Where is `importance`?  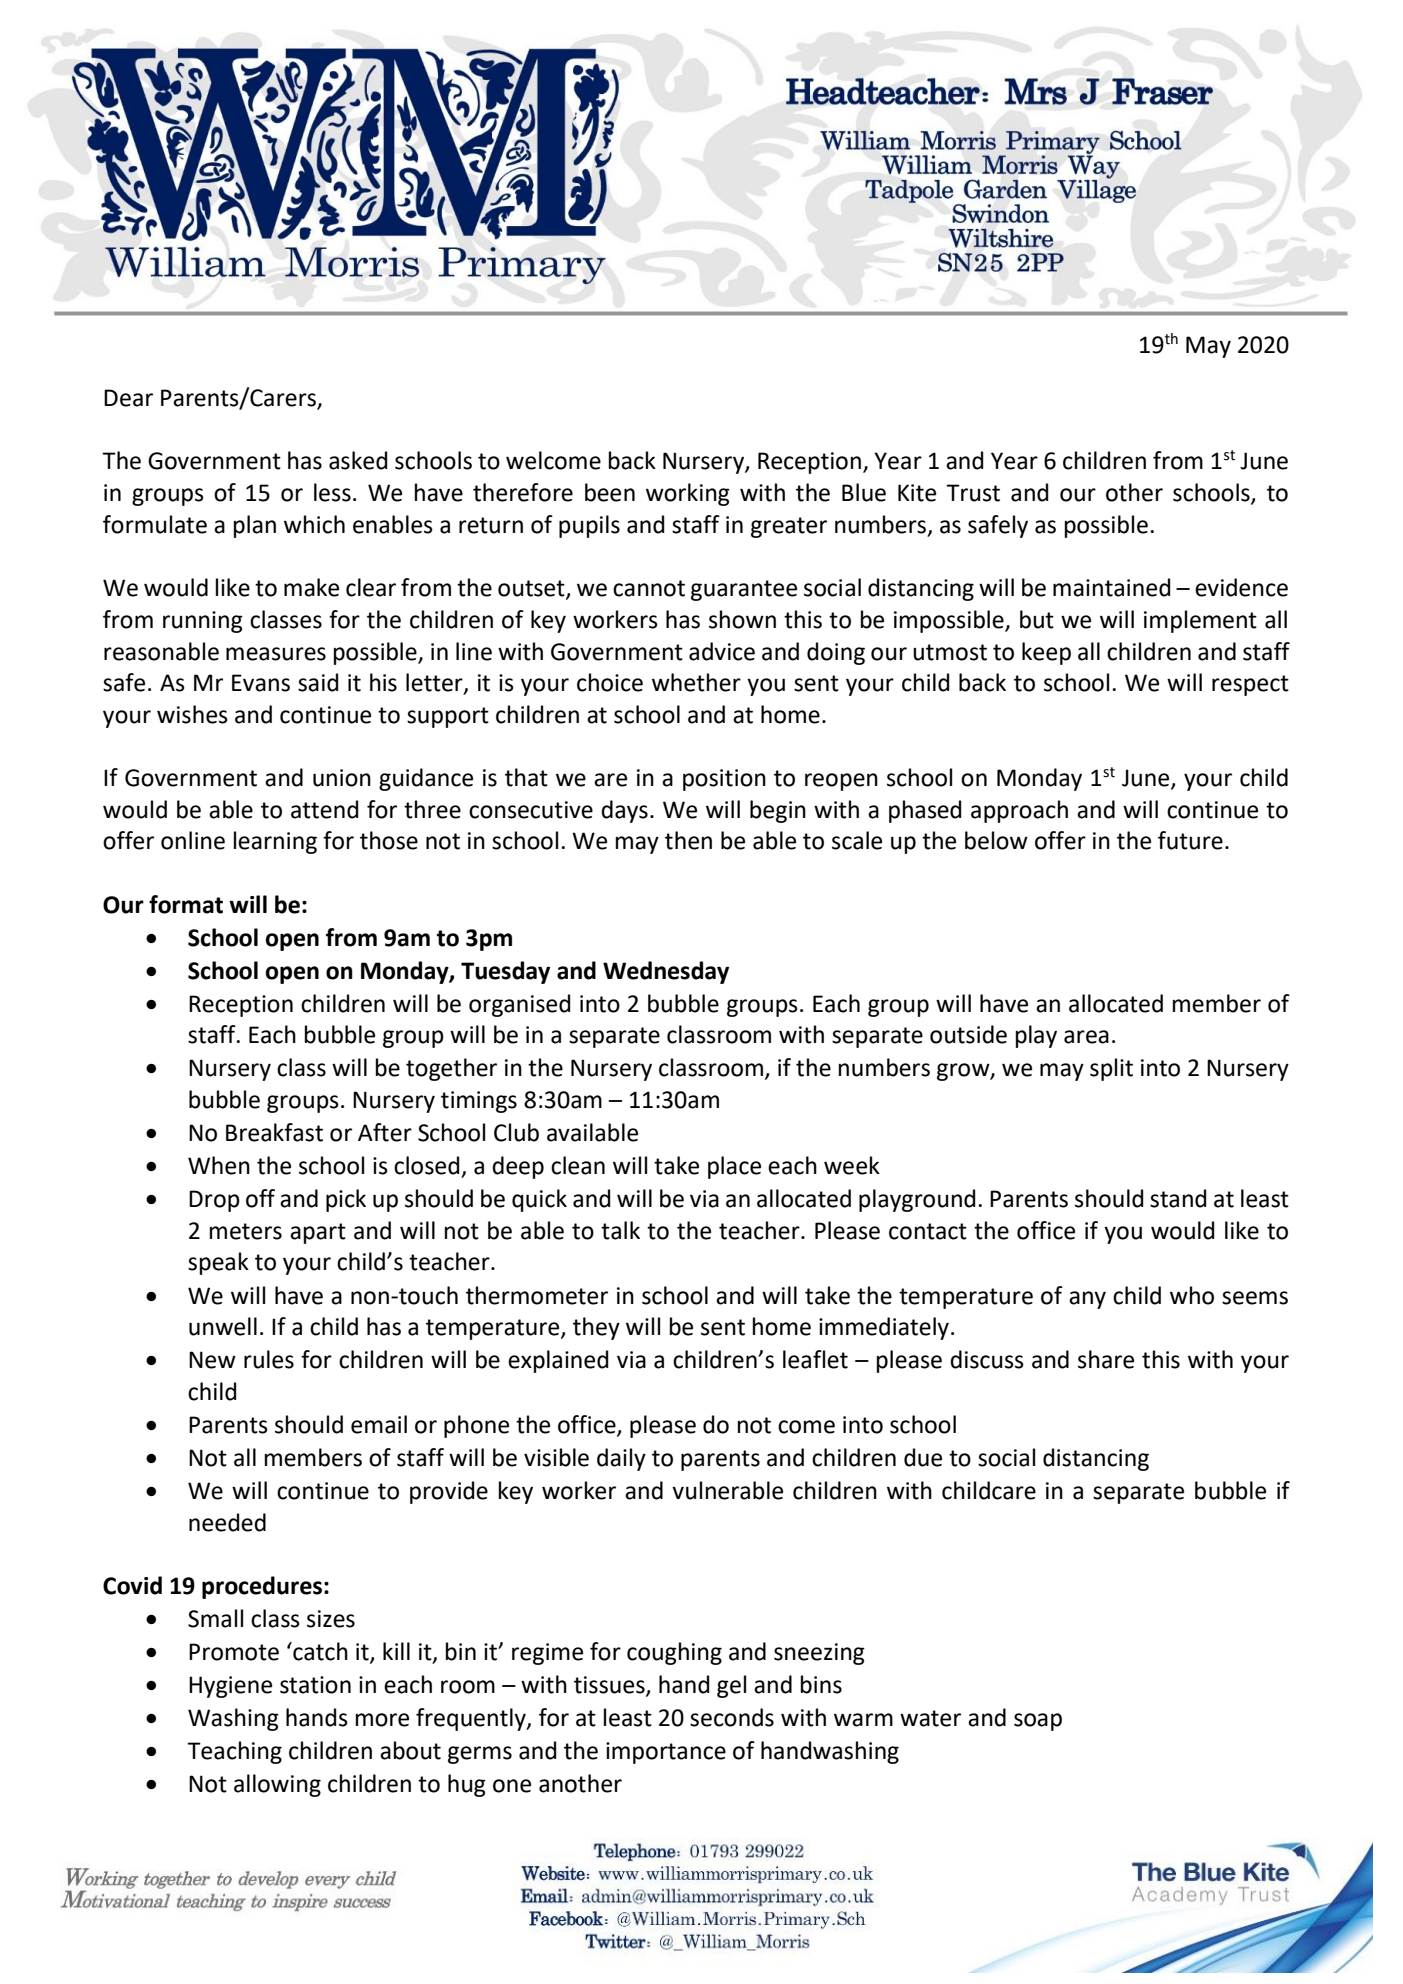
importance is located at coordinates (666, 1753).
